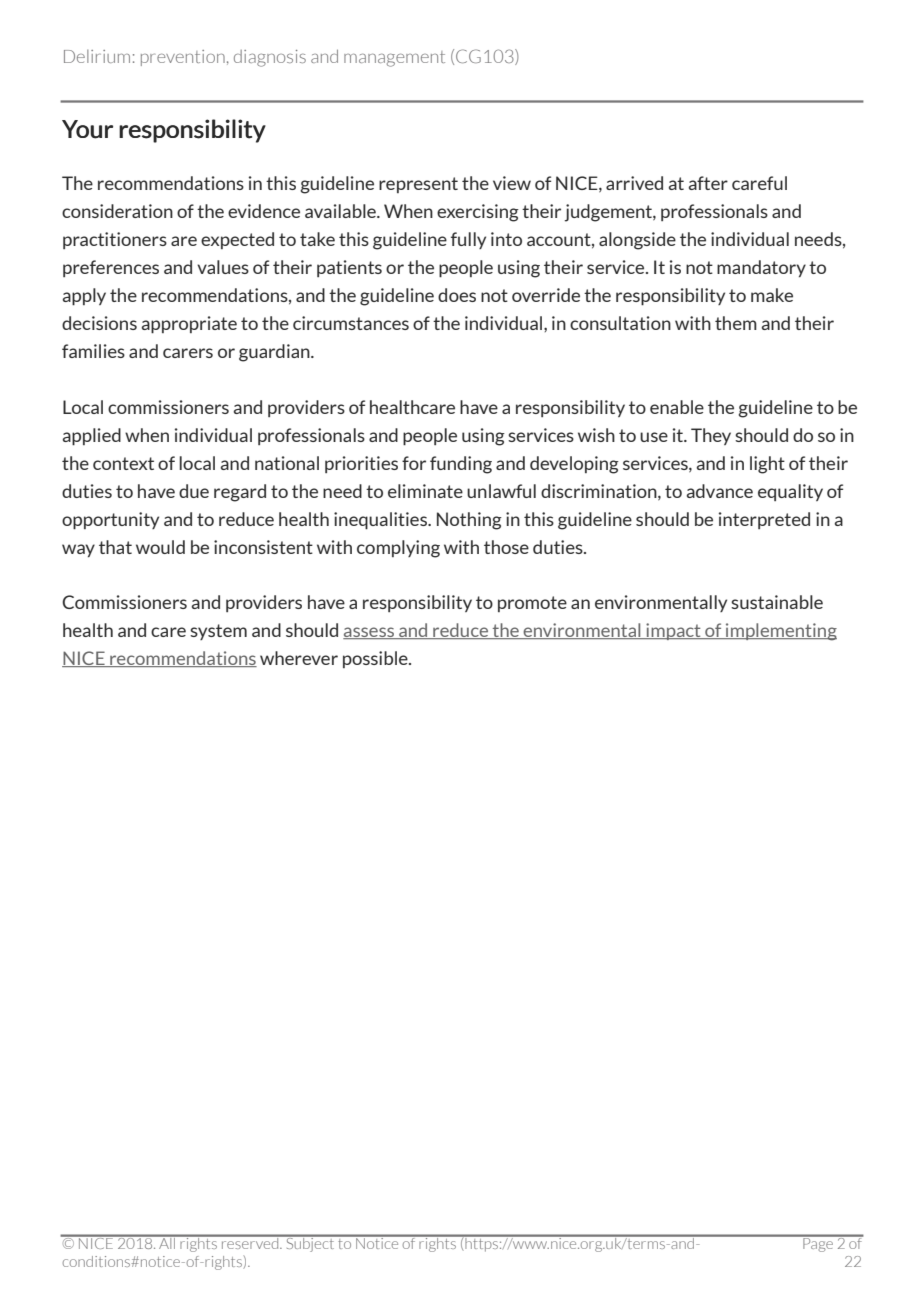 Image resolution: width=924 pixels, height=1308 pixels. I want to click on possible, so click(376, 659).
